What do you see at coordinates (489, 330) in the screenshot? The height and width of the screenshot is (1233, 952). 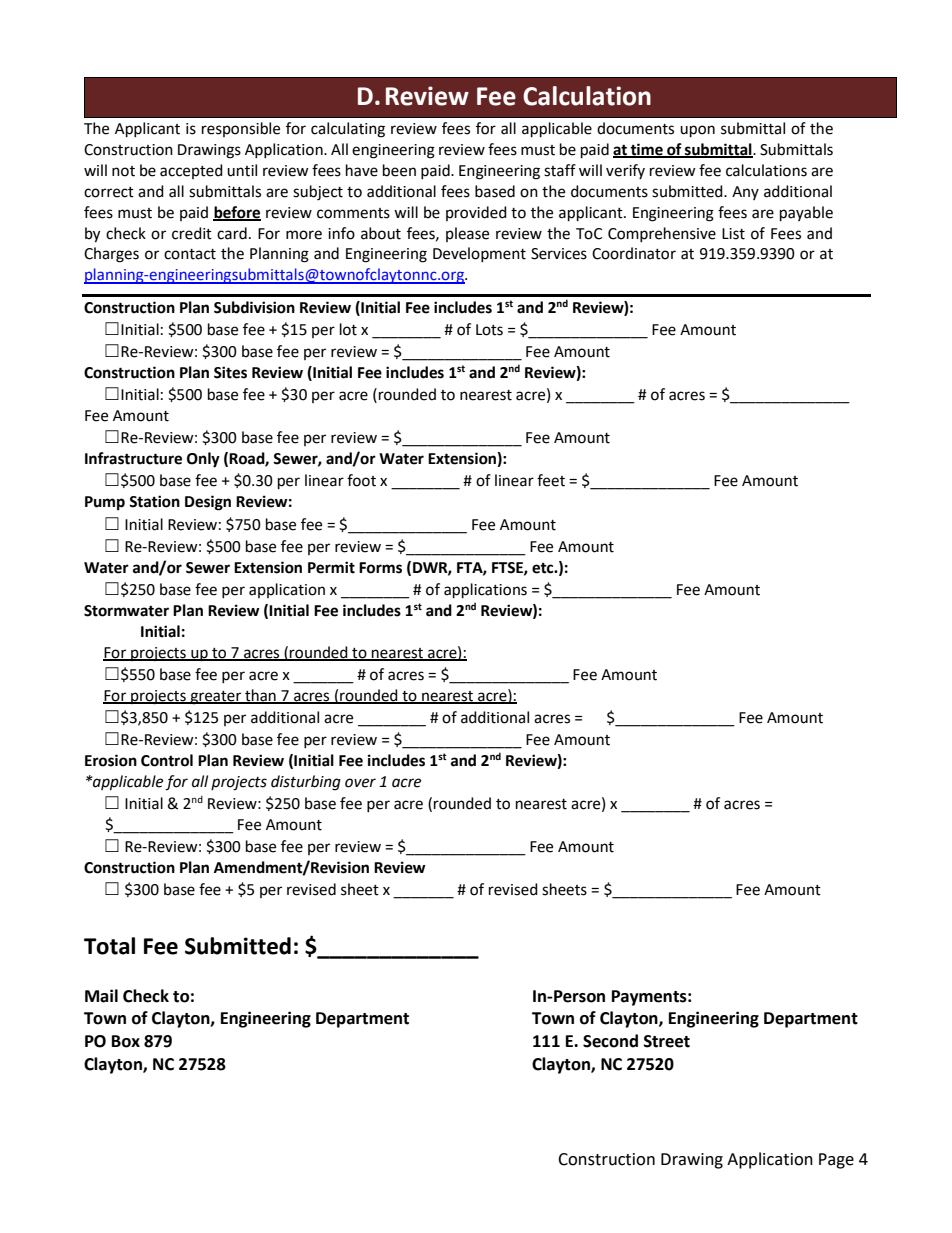 I see `Lots` at bounding box center [489, 330].
